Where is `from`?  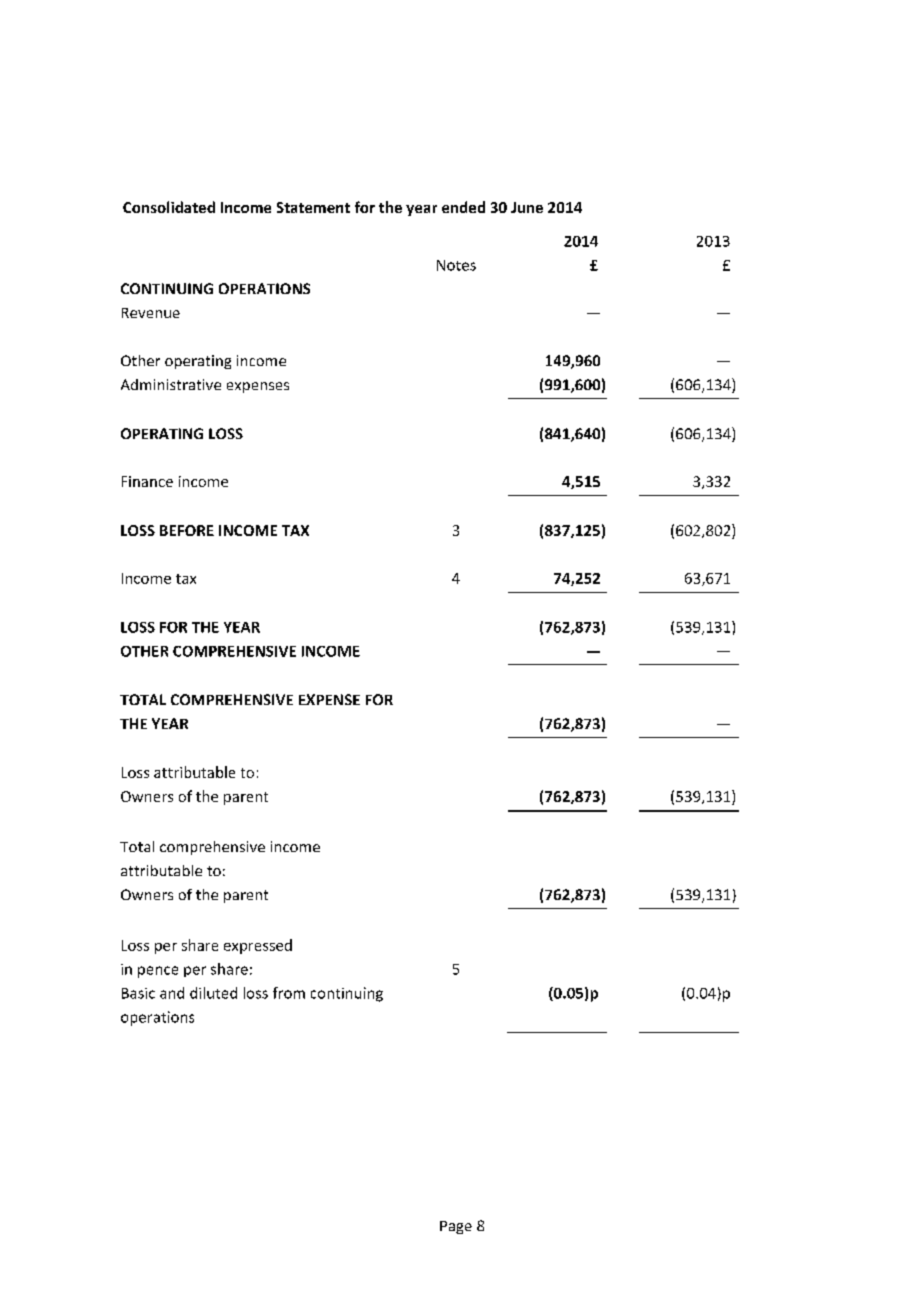
from is located at coordinates (289, 993).
